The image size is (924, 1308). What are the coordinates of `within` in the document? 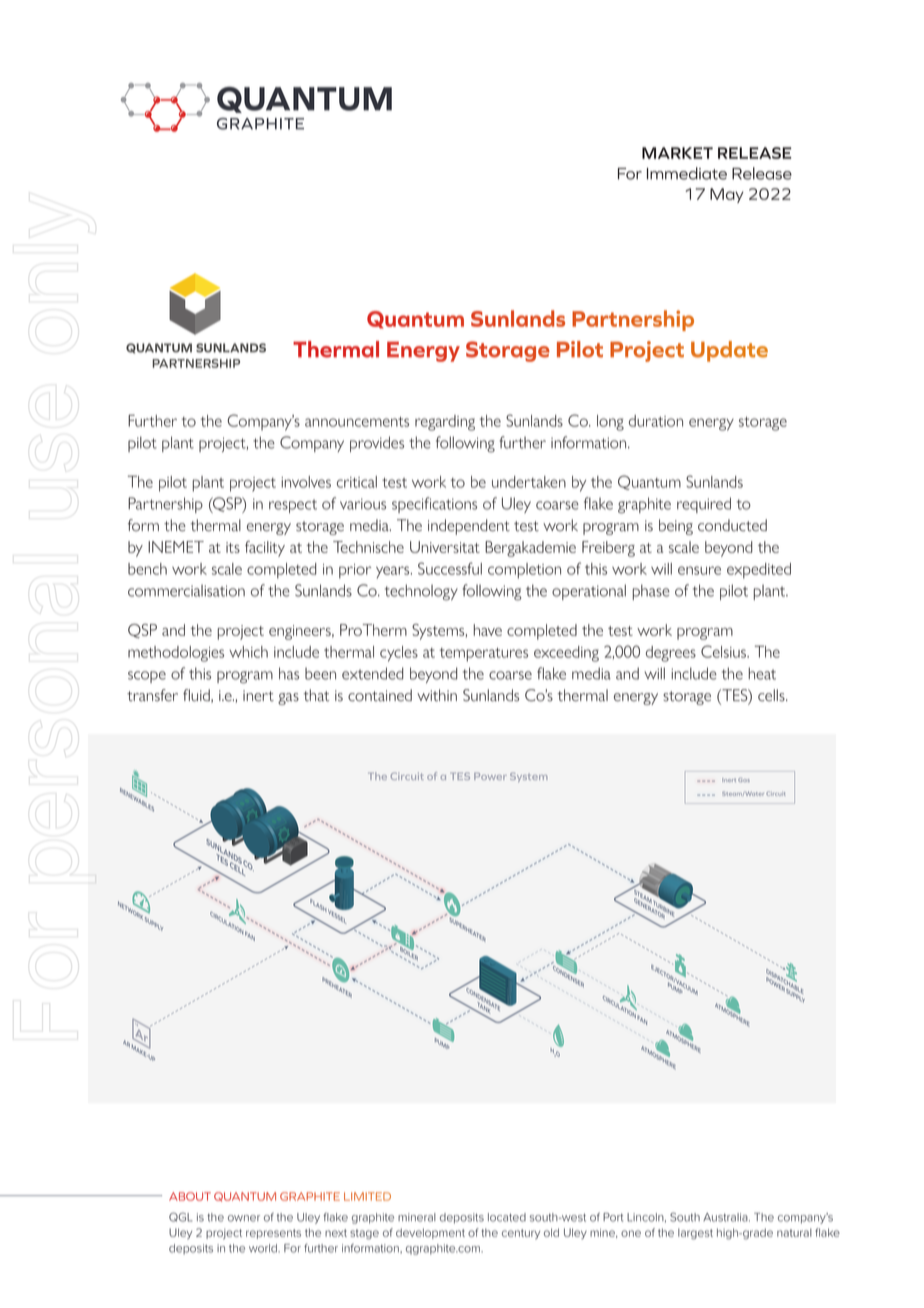 It's located at (437, 695).
